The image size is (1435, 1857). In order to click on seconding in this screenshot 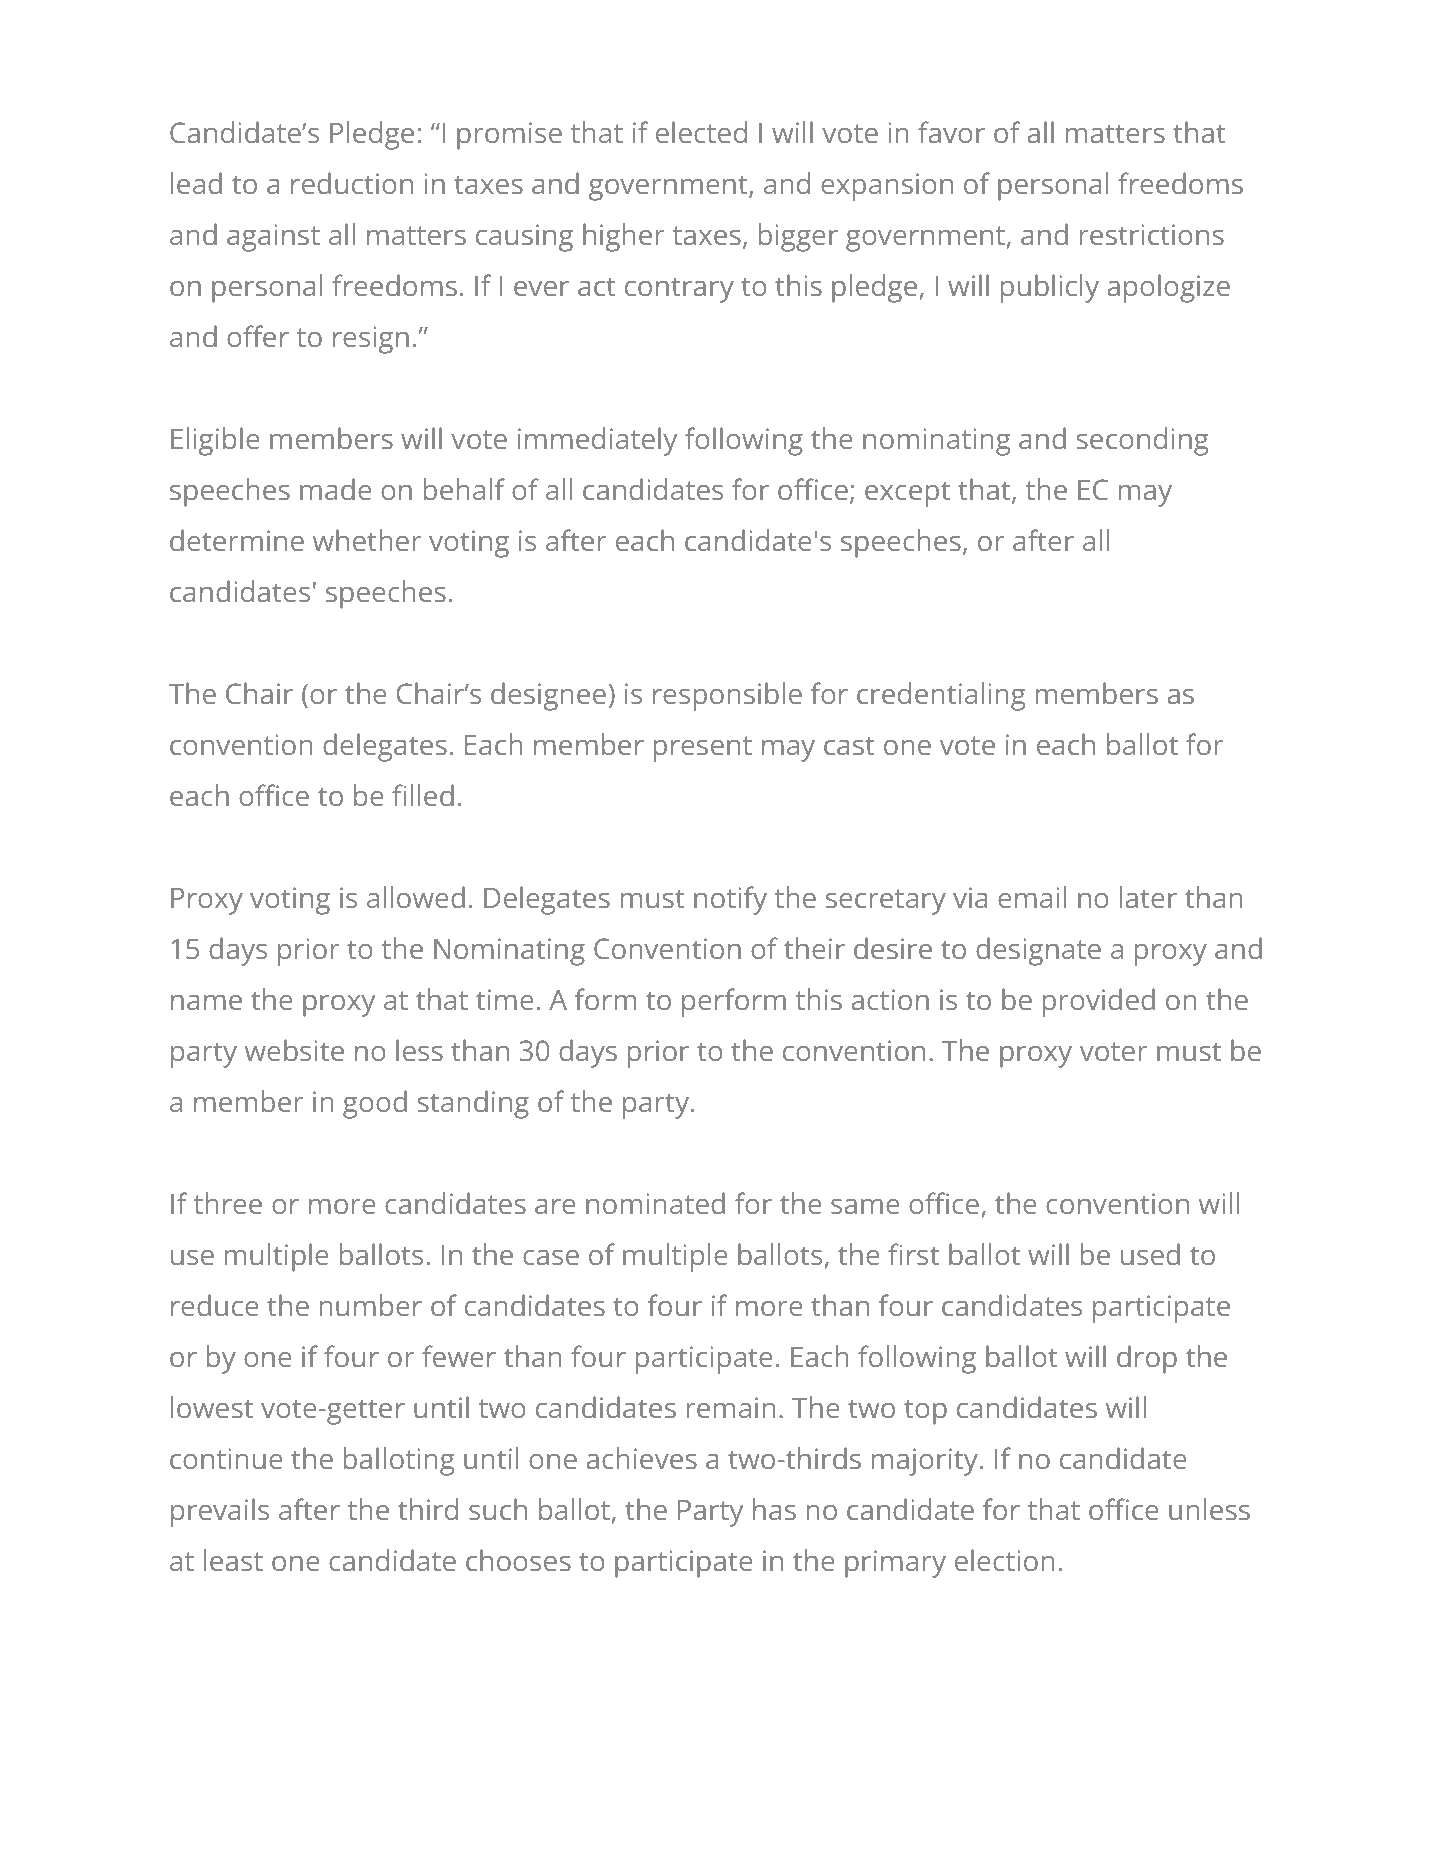, I will do `click(1143, 441)`.
